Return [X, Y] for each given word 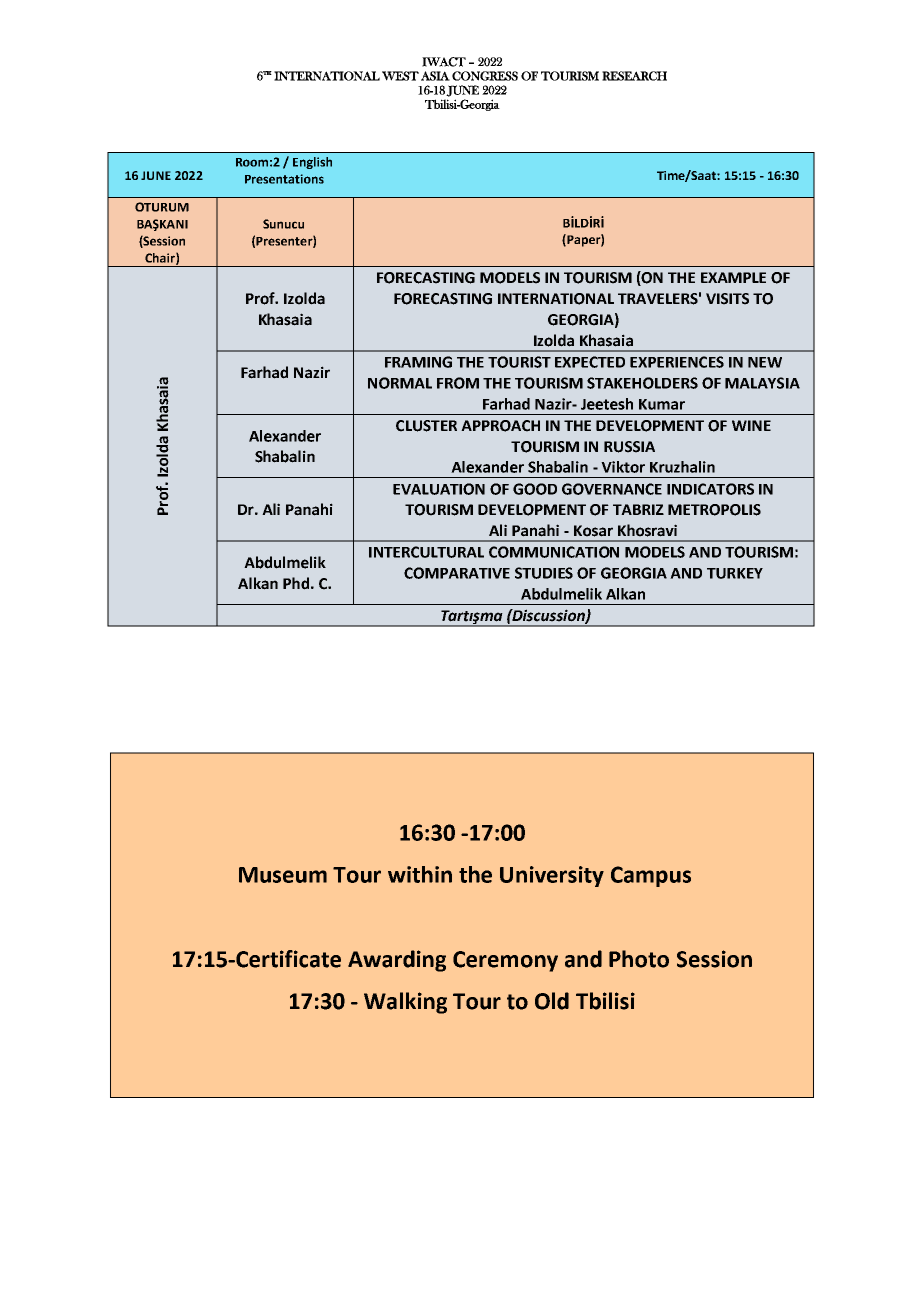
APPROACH [500, 426]
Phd [296, 583]
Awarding [397, 961]
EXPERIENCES [677, 362]
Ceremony [505, 961]
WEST [400, 76]
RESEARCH [634, 76]
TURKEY [735, 573]
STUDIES [544, 573]
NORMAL [400, 383]
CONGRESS [485, 76]
